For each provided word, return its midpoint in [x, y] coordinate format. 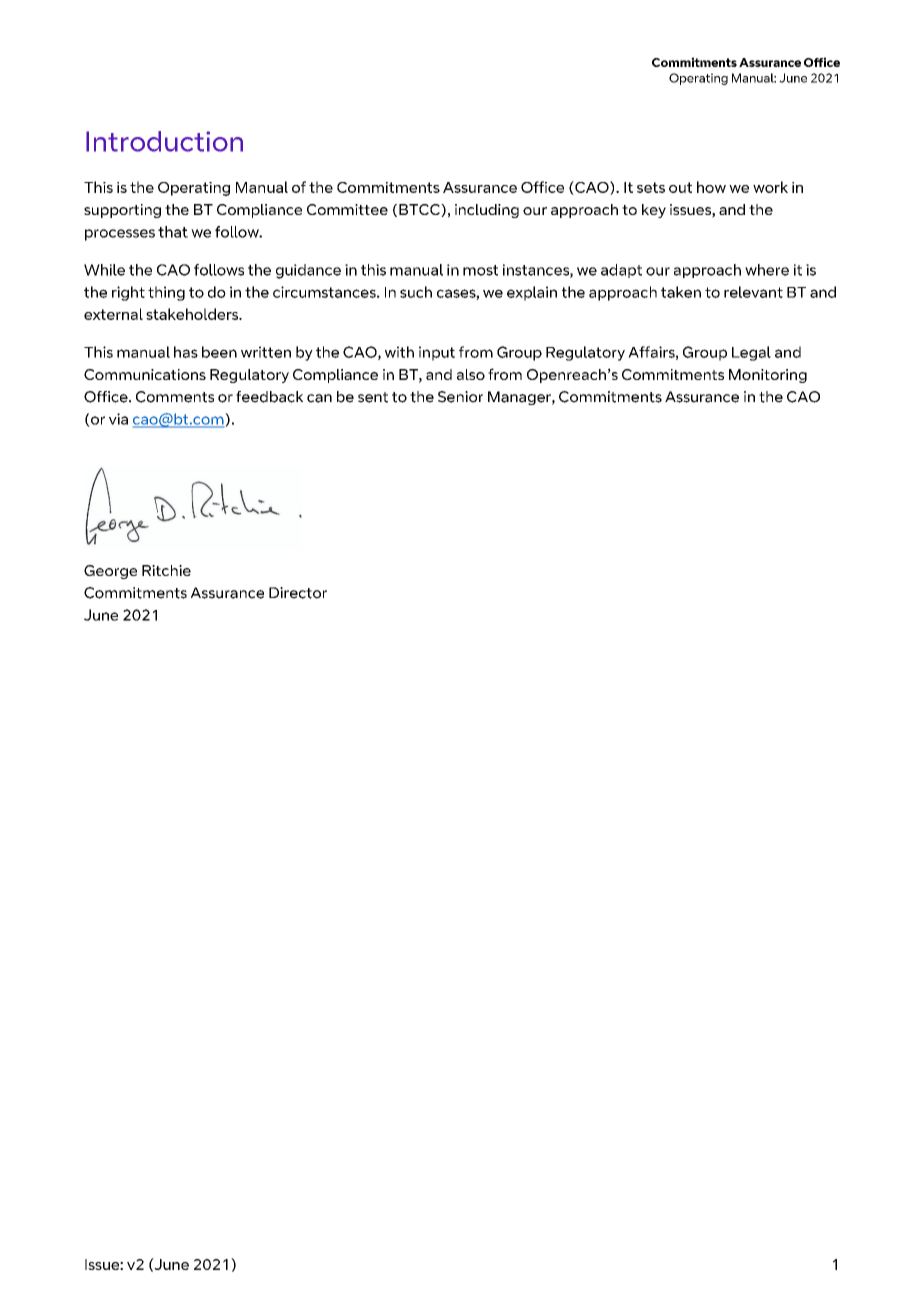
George [110, 572]
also [471, 374]
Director [298, 593]
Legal [751, 353]
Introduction [164, 141]
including [487, 211]
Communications [145, 374]
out [680, 187]
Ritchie [166, 570]
